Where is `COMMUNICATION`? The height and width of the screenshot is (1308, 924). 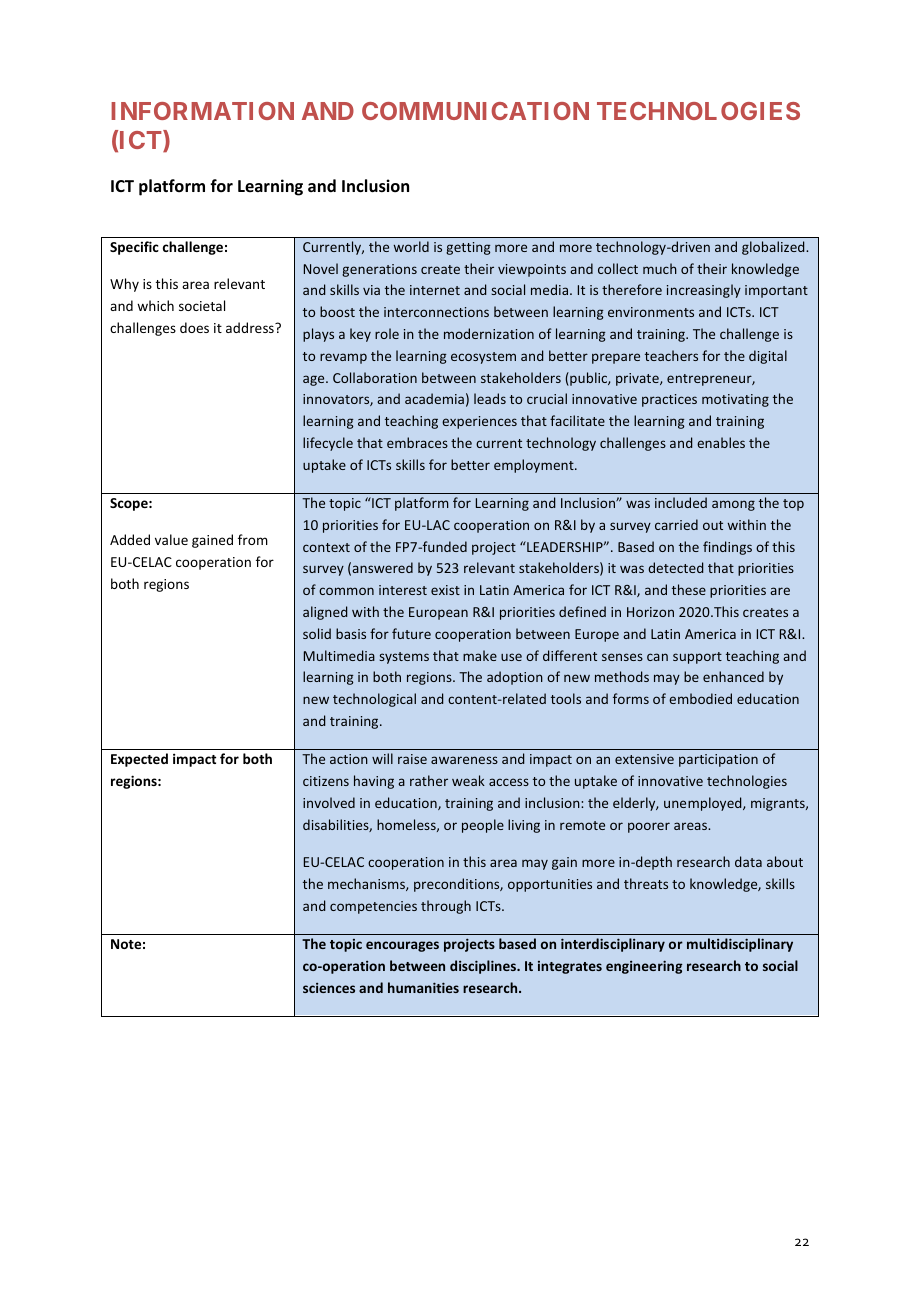 COMMUNICATION is located at coordinates (475, 111).
